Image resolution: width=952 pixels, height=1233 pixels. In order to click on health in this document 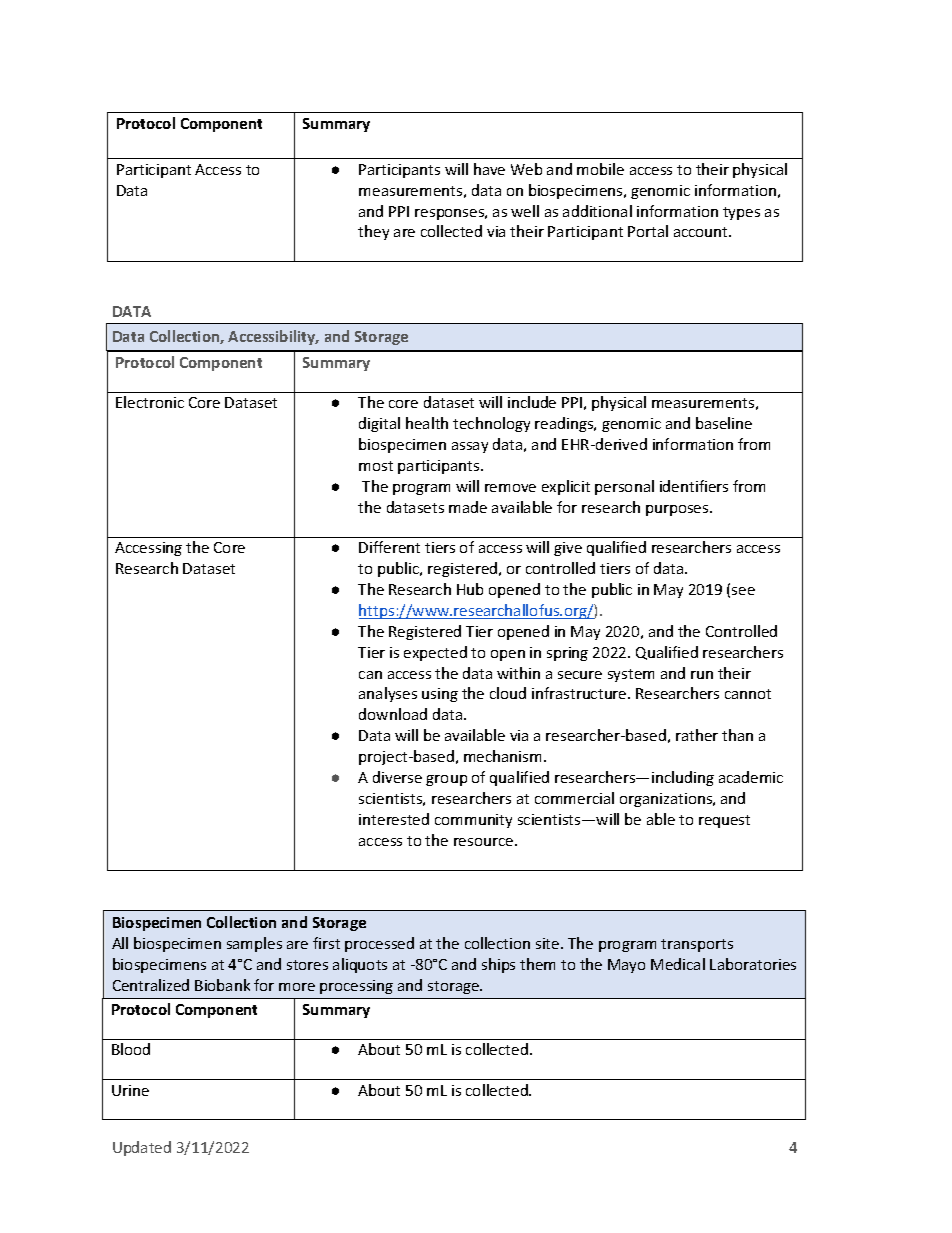, I will do `click(427, 423)`.
